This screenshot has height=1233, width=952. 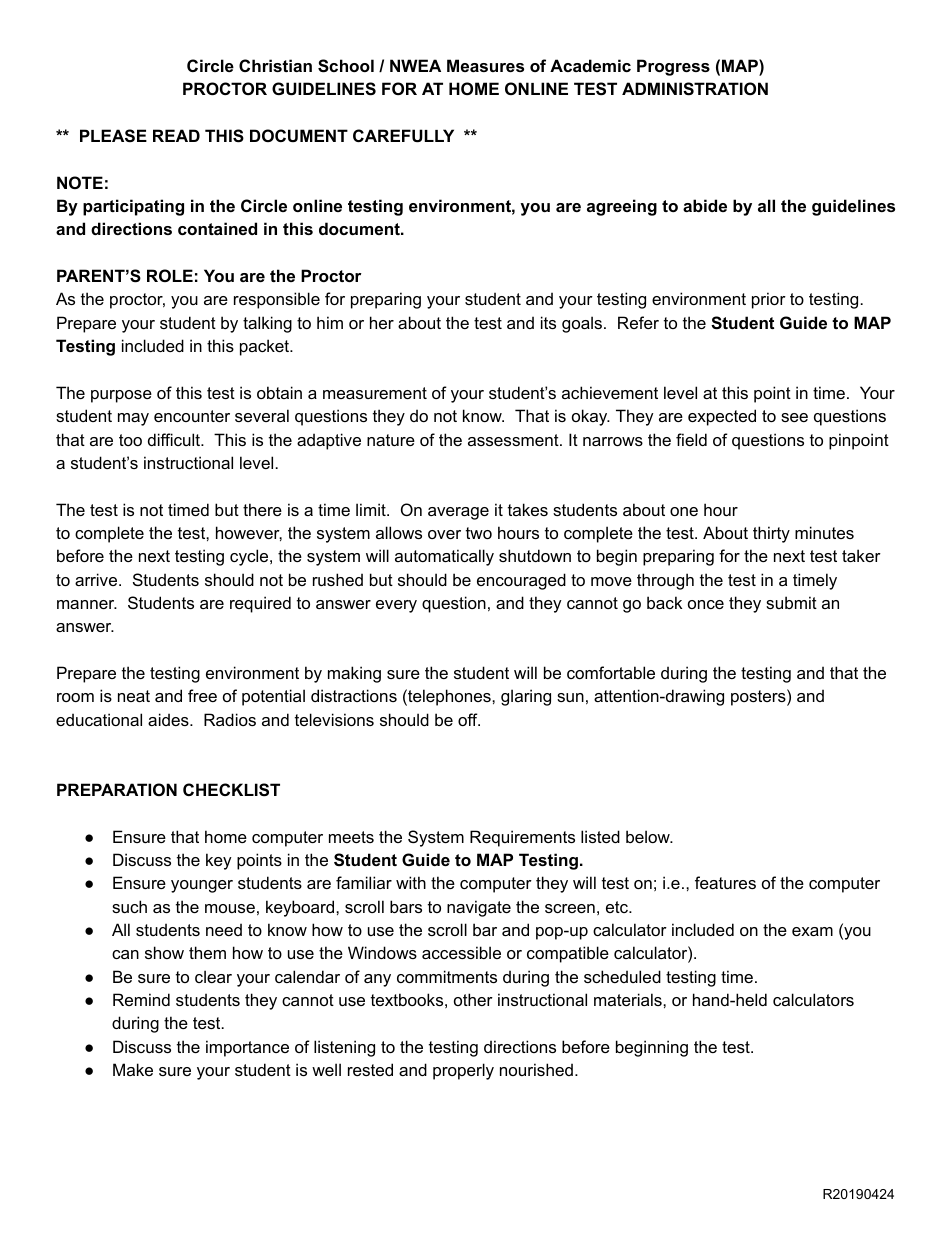 What do you see at coordinates (695, 89) in the screenshot?
I see `ADMINISTRATION` at bounding box center [695, 89].
